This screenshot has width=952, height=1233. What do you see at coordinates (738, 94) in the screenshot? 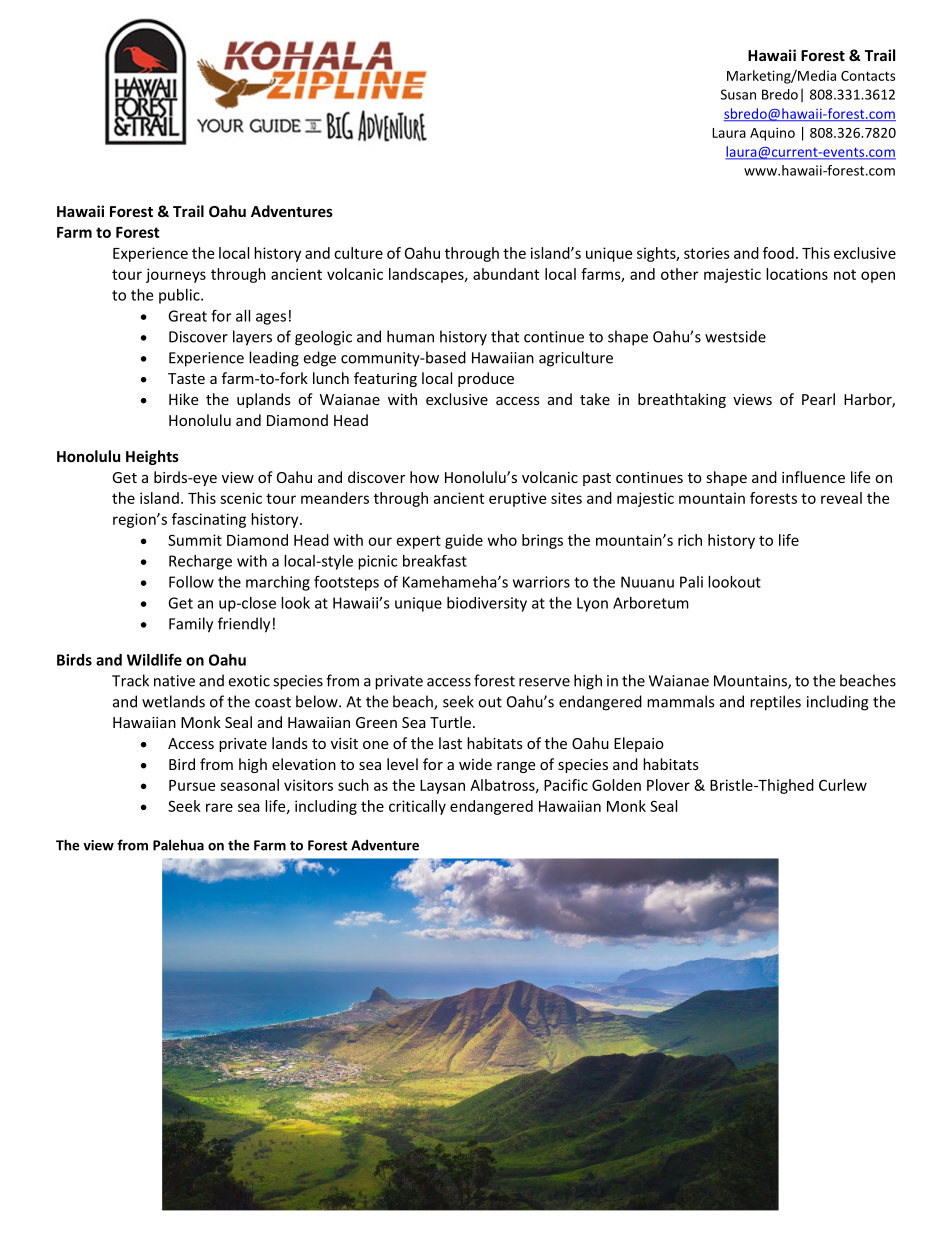
I see `Susan` at bounding box center [738, 94].
